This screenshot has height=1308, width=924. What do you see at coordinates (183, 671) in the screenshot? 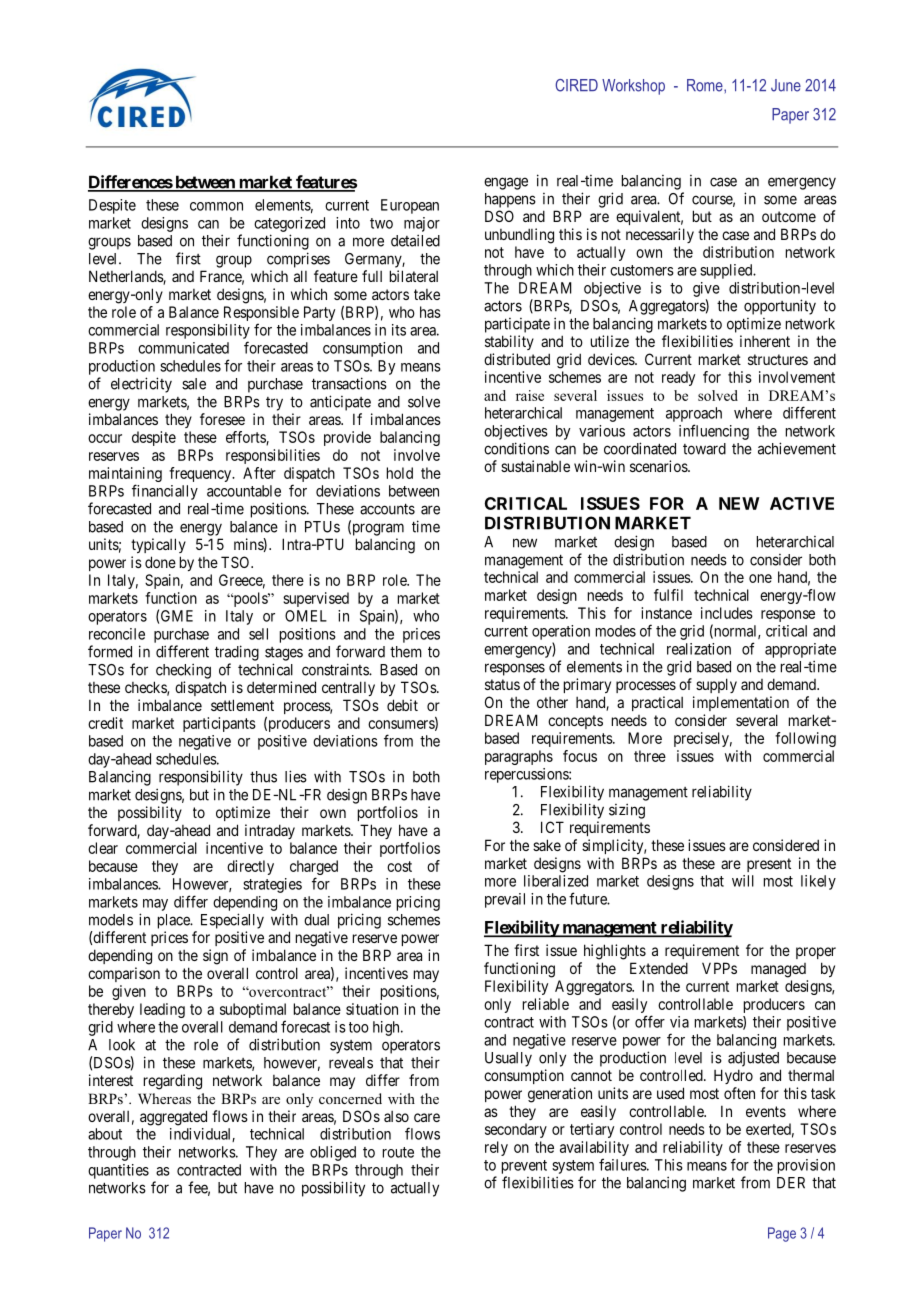
I see `checking` at bounding box center [183, 671].
